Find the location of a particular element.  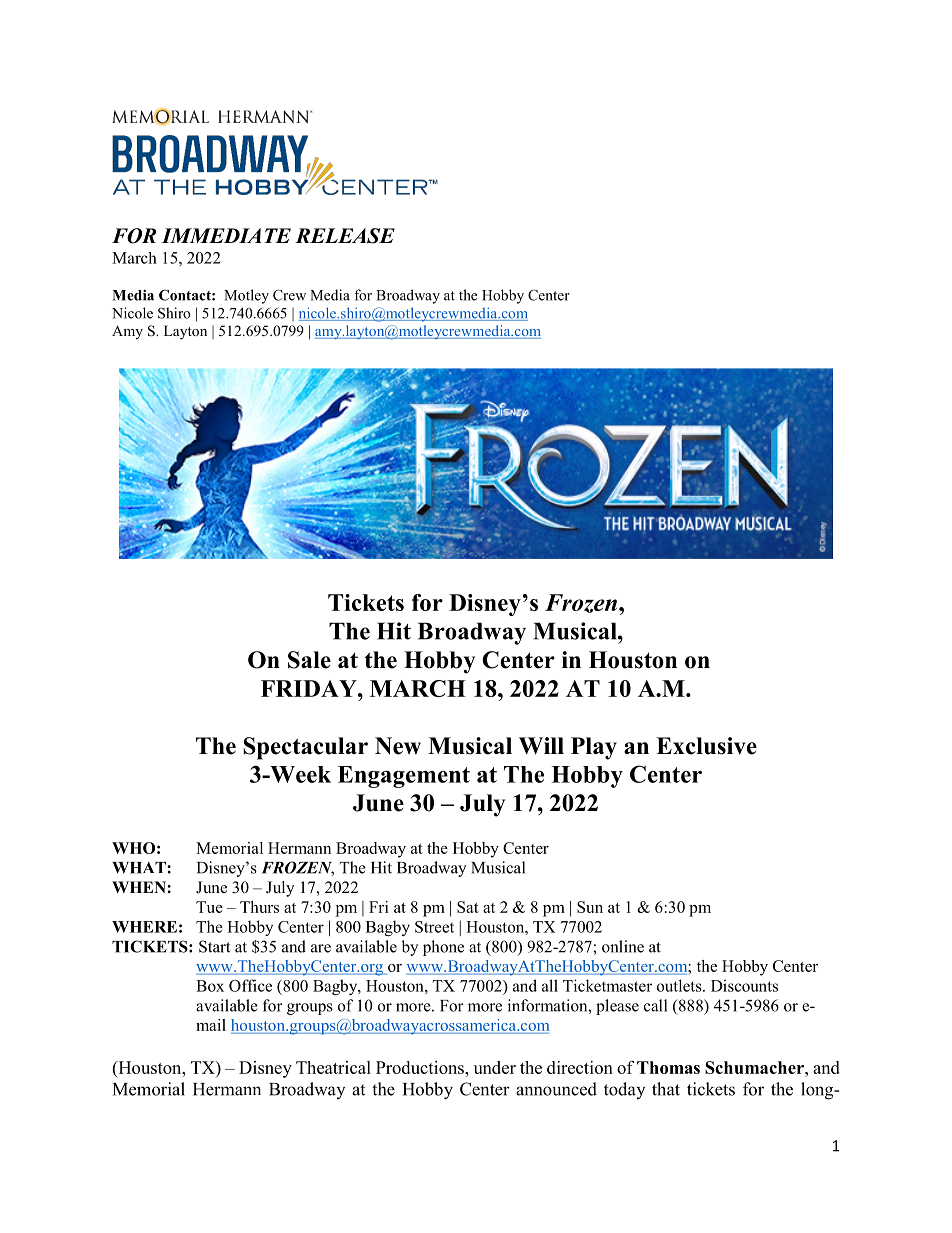

Play is located at coordinates (594, 748).
